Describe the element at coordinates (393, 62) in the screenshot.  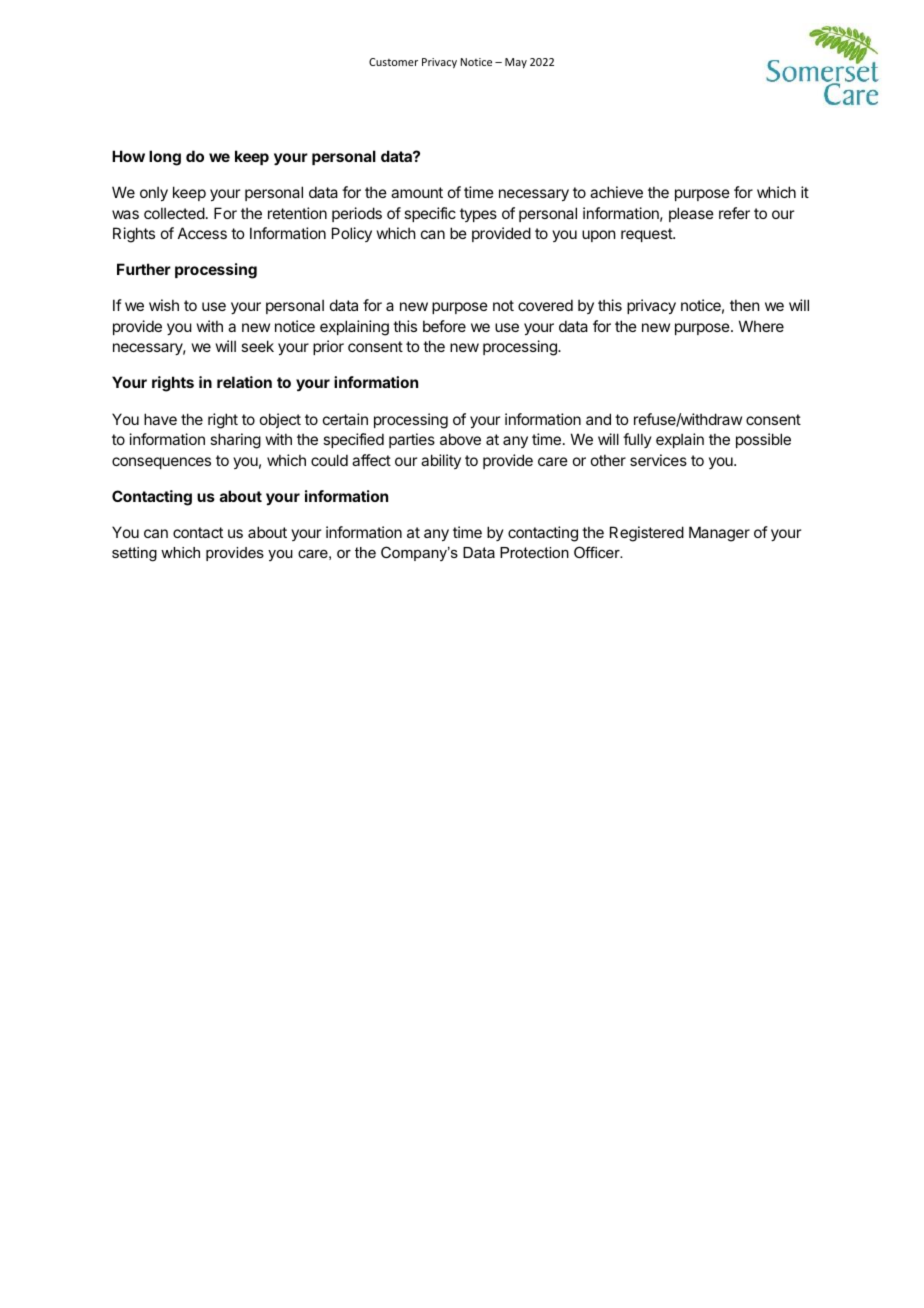
I see `Customer` at that location.
